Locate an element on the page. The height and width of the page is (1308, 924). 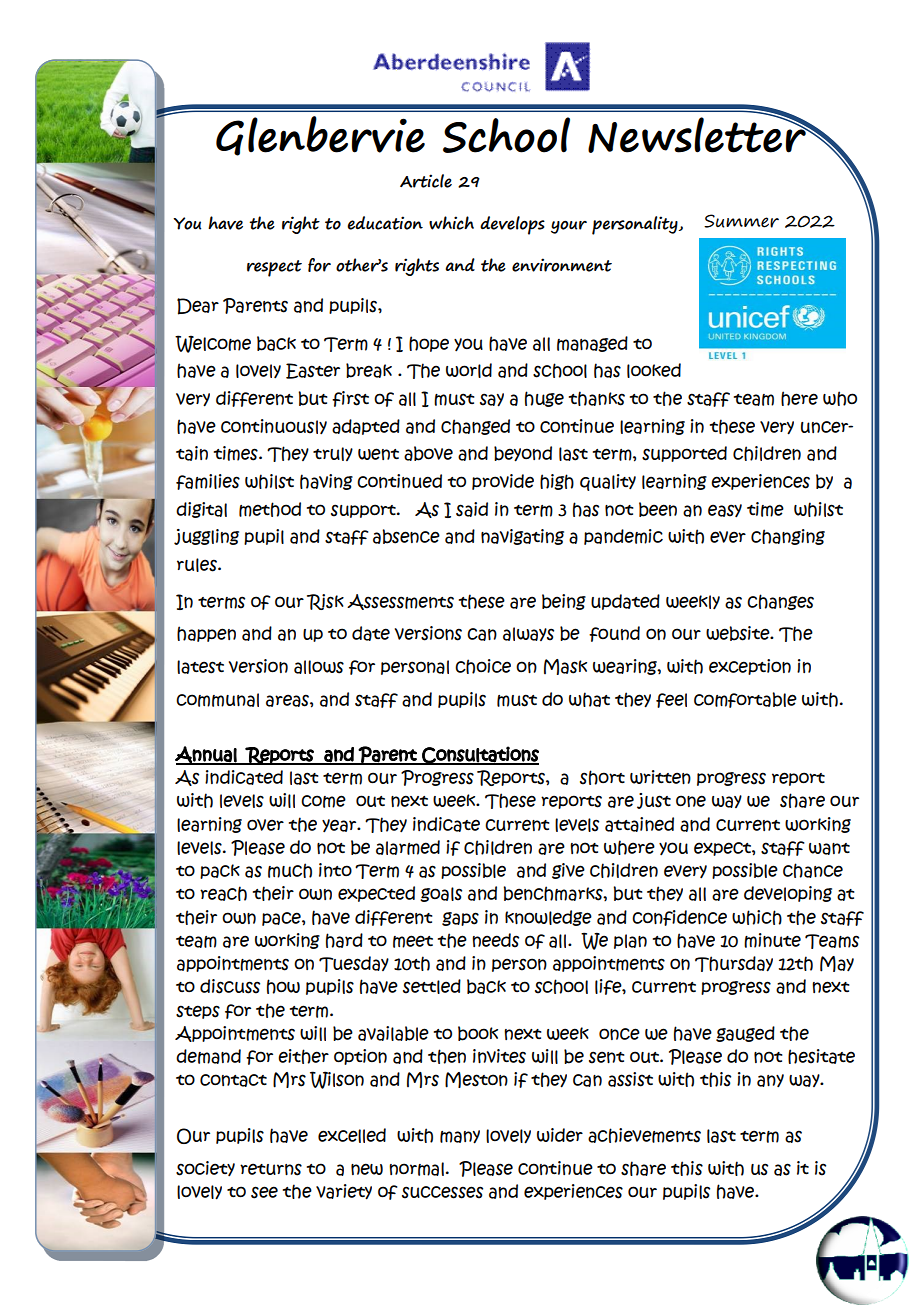
develops is located at coordinates (512, 225).
